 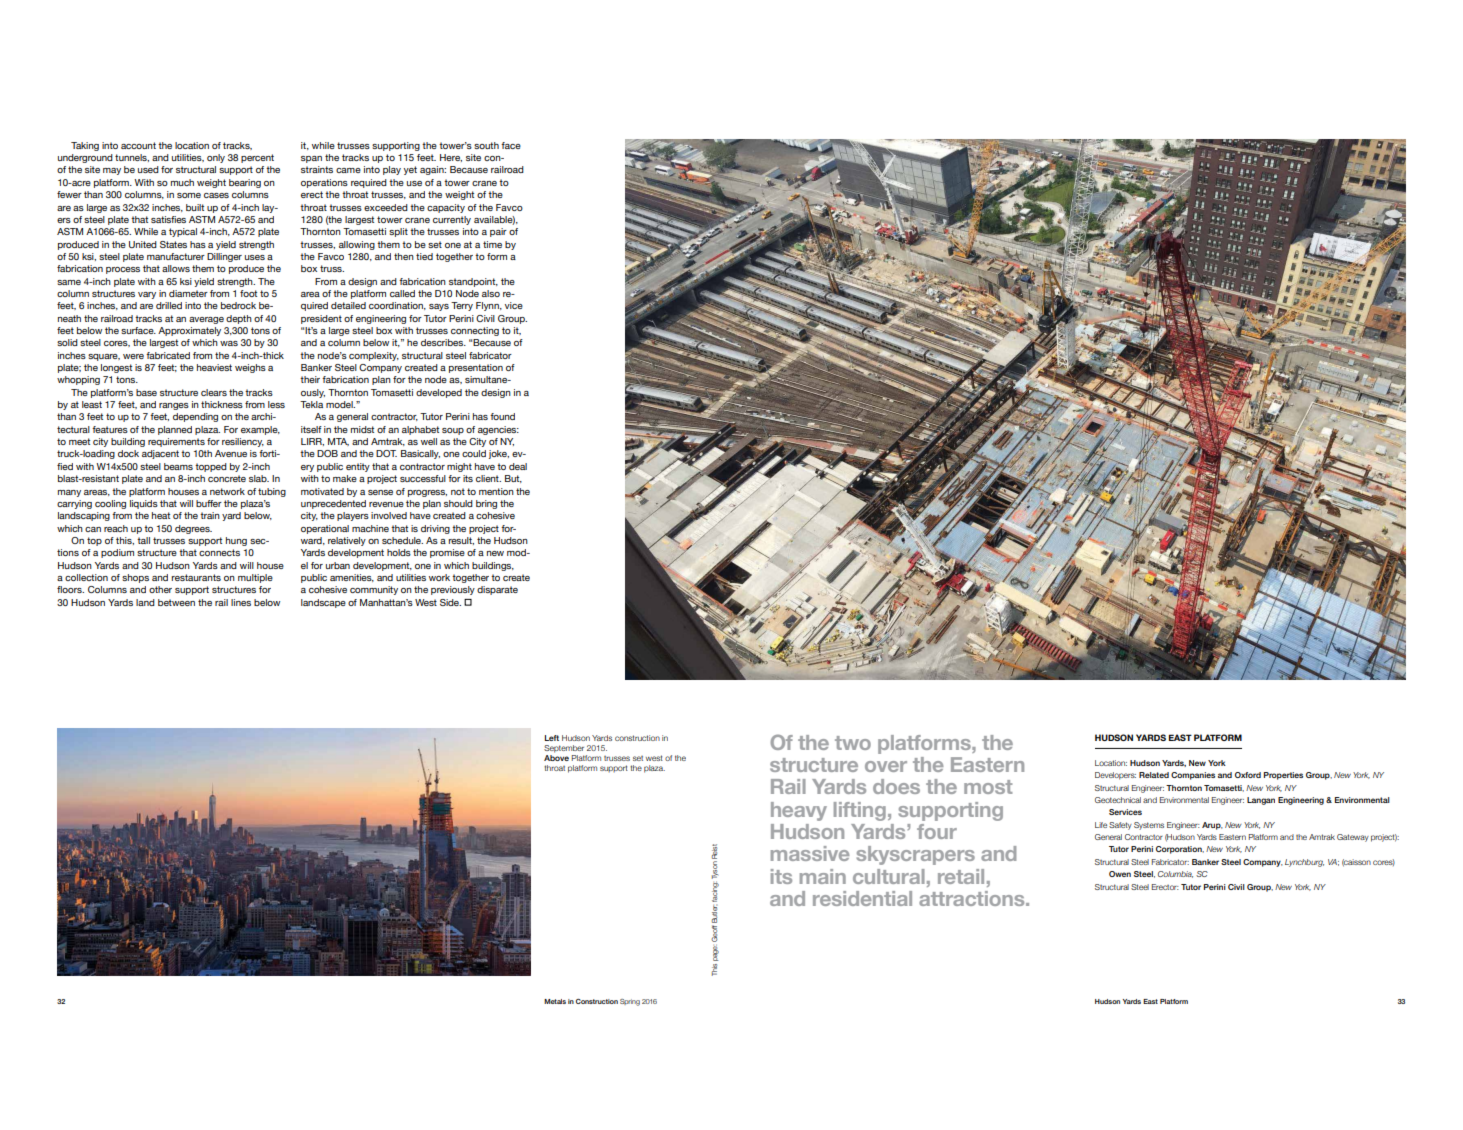 I want to click on Metals, so click(x=555, y=1001).
